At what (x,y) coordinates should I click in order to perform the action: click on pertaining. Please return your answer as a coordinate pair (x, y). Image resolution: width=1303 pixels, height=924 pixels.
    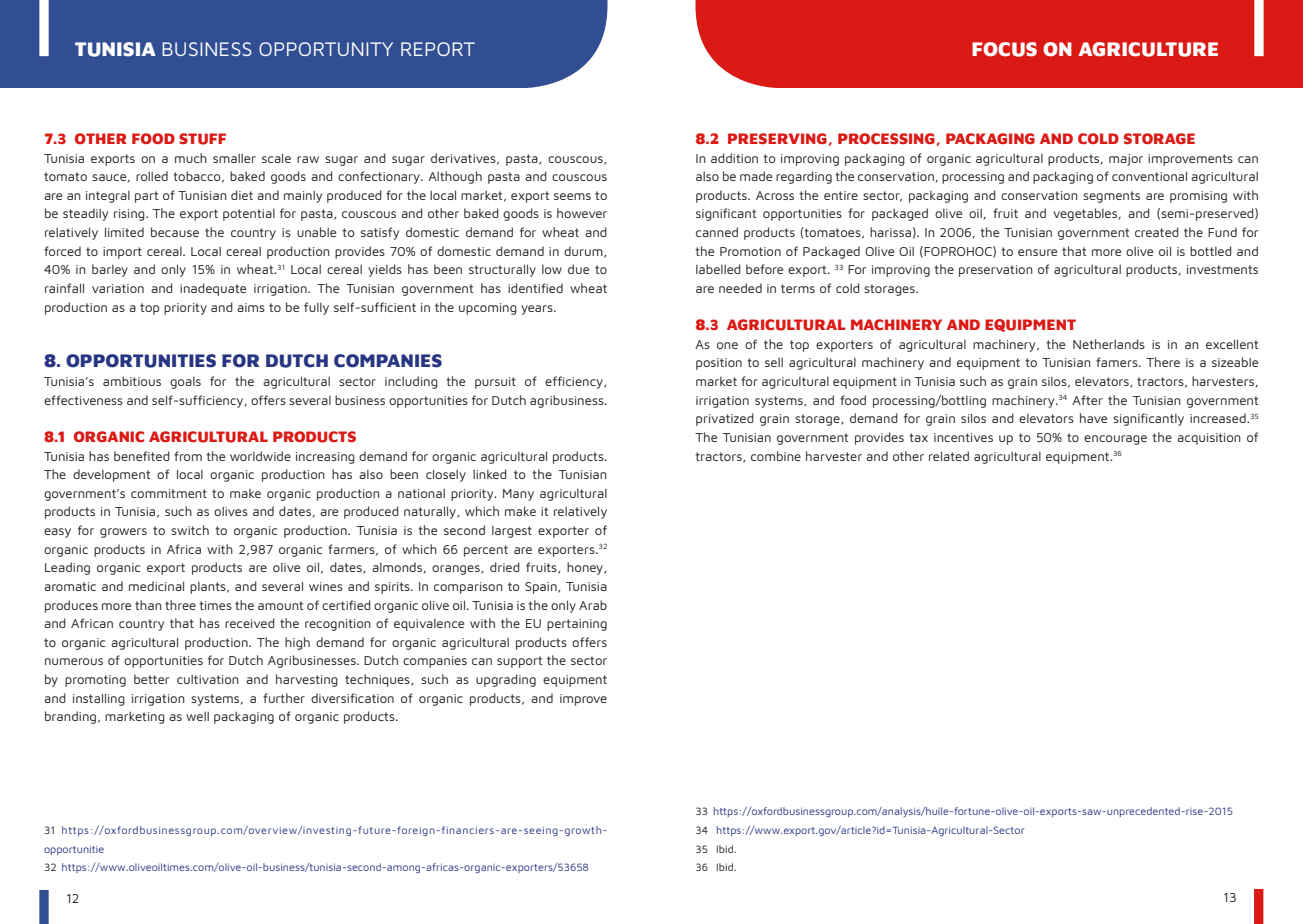
    Looking at the image, I should click on (577, 625).
